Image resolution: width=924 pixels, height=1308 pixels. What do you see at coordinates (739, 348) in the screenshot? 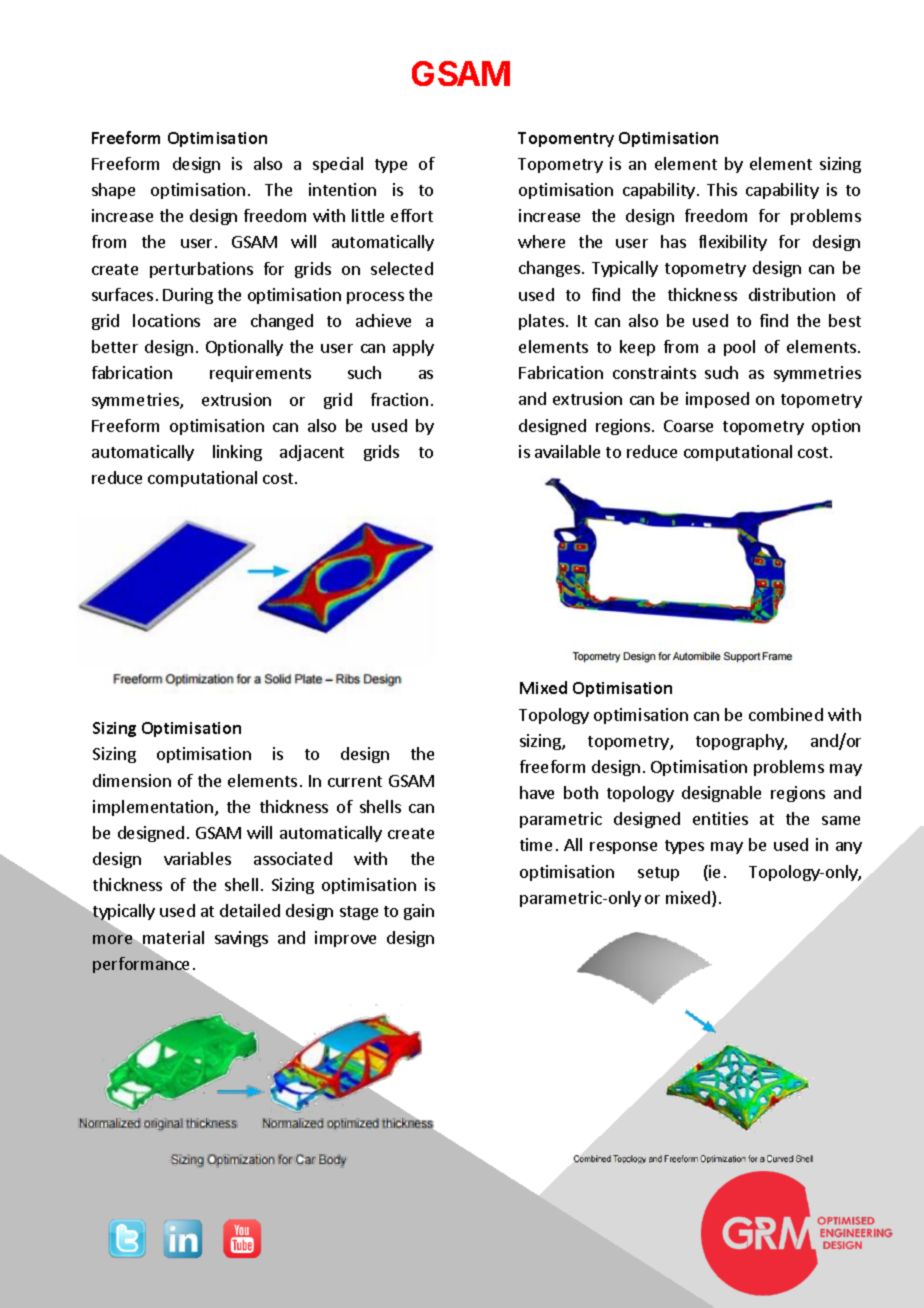
I see `pool` at bounding box center [739, 348].
